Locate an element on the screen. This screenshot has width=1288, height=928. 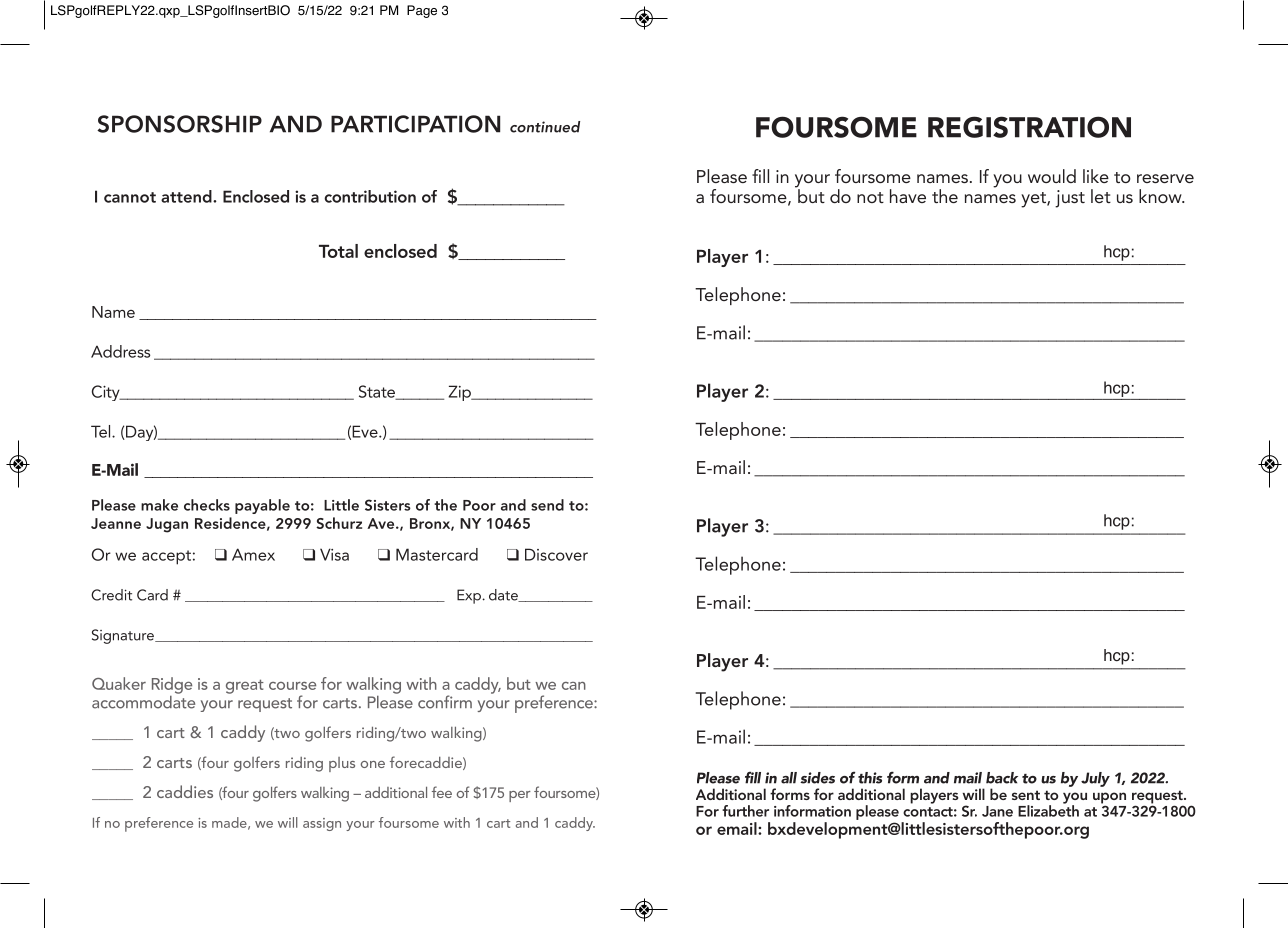
Amex is located at coordinates (253, 554).
